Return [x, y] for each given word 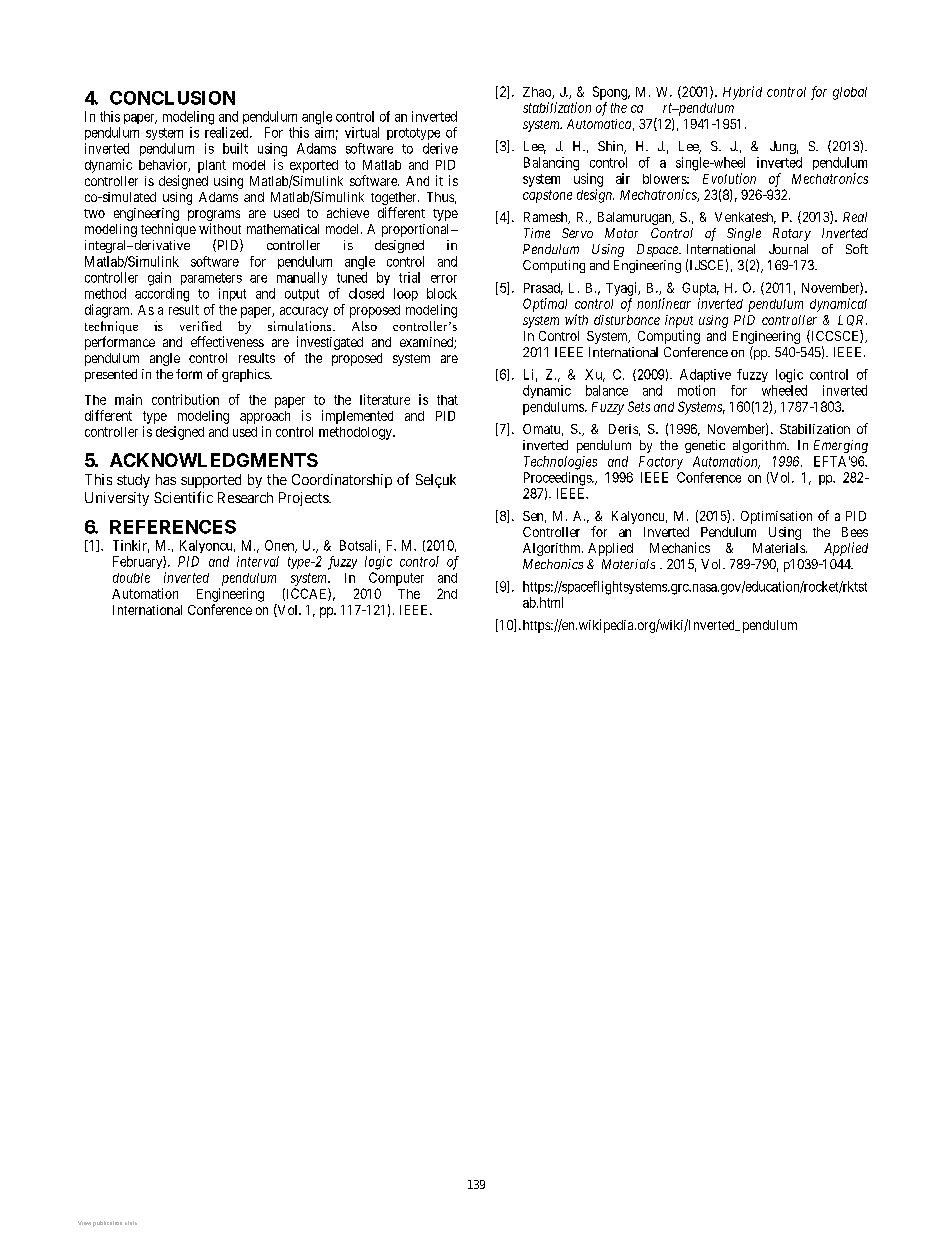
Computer [396, 579]
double [131, 578]
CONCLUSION [172, 98]
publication [107, 1224]
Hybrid [742, 93]
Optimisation [776, 517]
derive [440, 148]
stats [131, 1223]
